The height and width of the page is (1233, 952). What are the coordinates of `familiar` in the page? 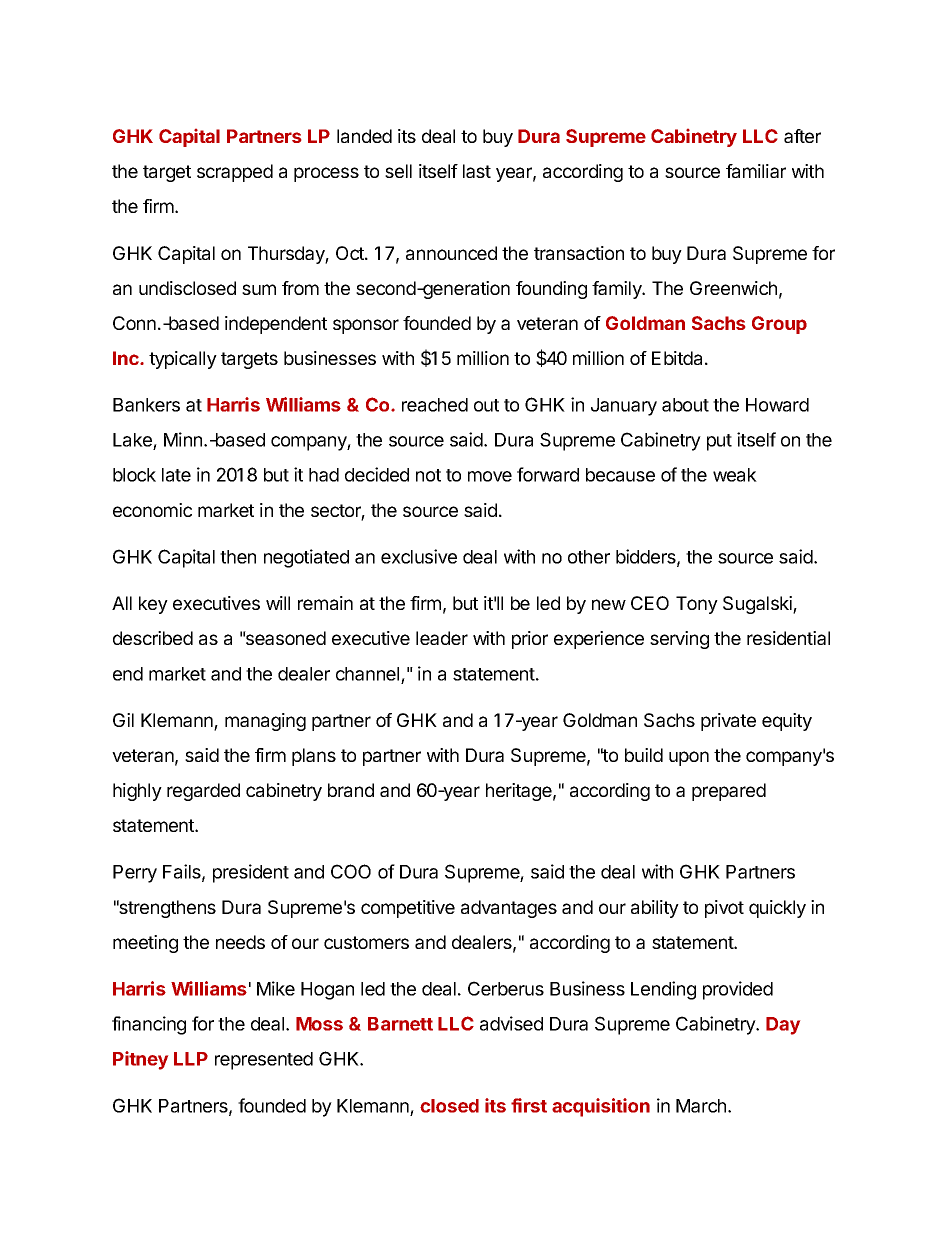 It's located at (756, 171).
